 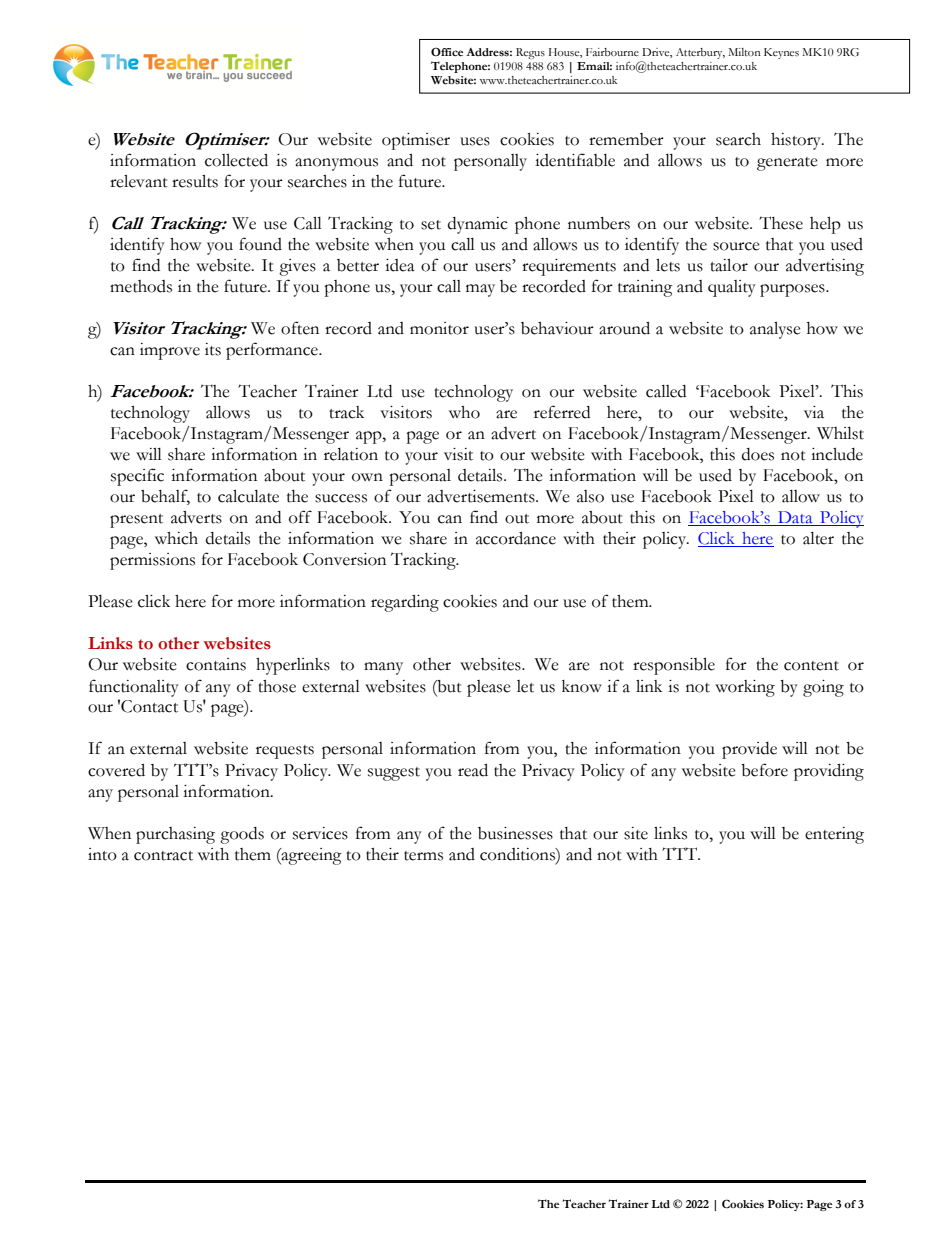 I want to click on regarding, so click(x=405, y=603).
